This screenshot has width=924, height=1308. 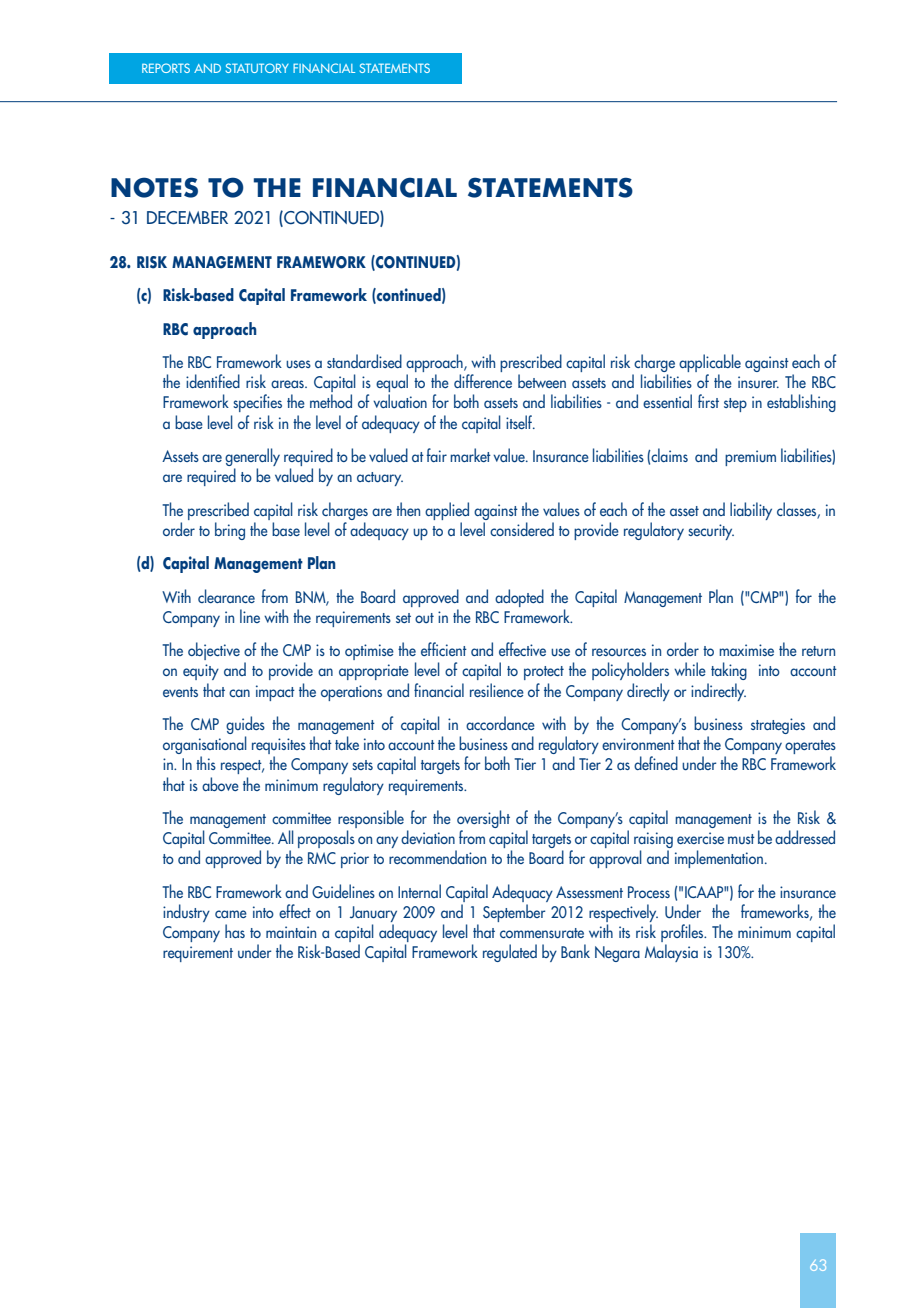 I want to click on liability, so click(x=751, y=511).
